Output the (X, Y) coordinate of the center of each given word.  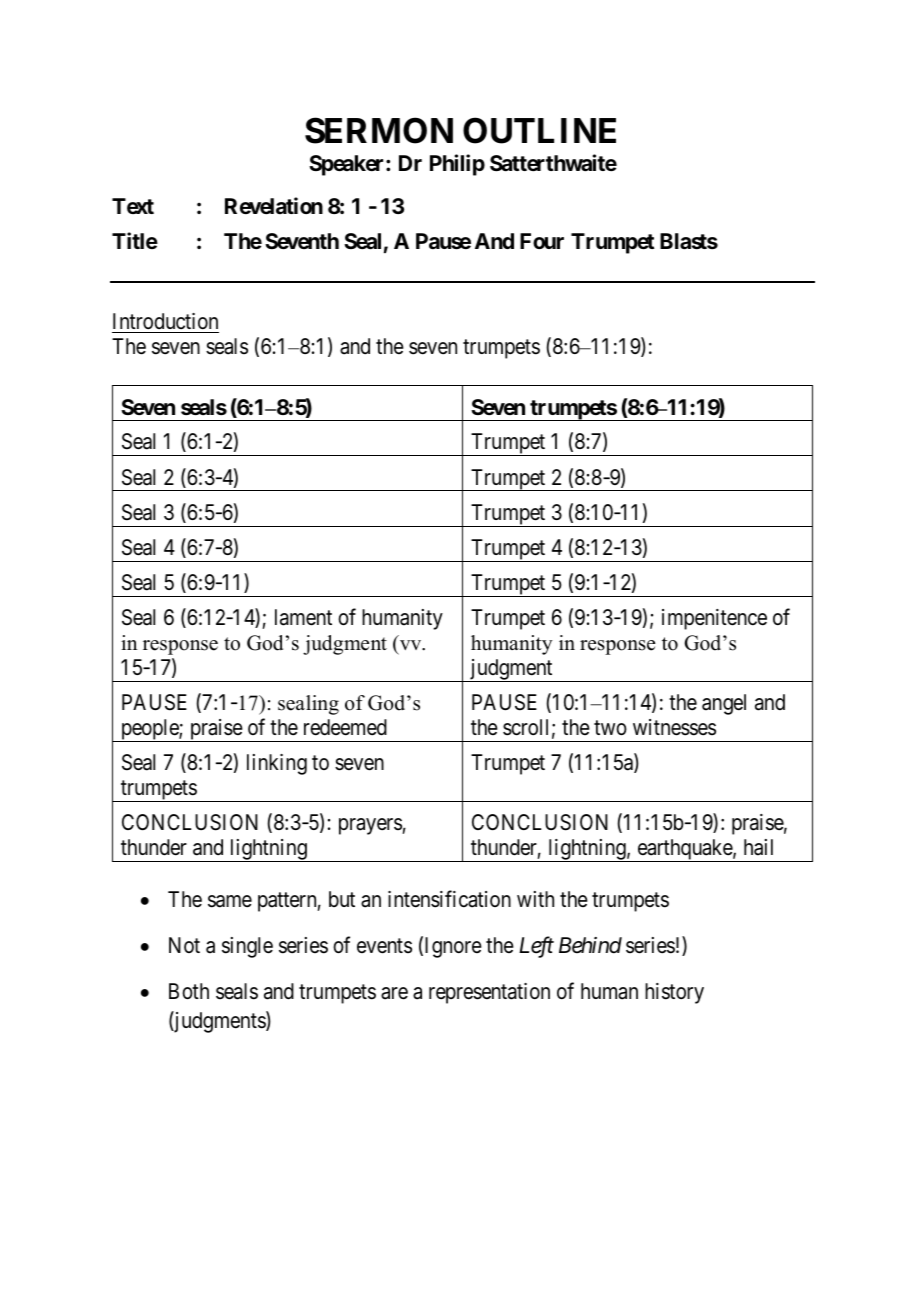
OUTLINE (539, 130)
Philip (457, 165)
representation (489, 993)
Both (189, 991)
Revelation (274, 206)
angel (724, 704)
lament (303, 617)
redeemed (345, 727)
